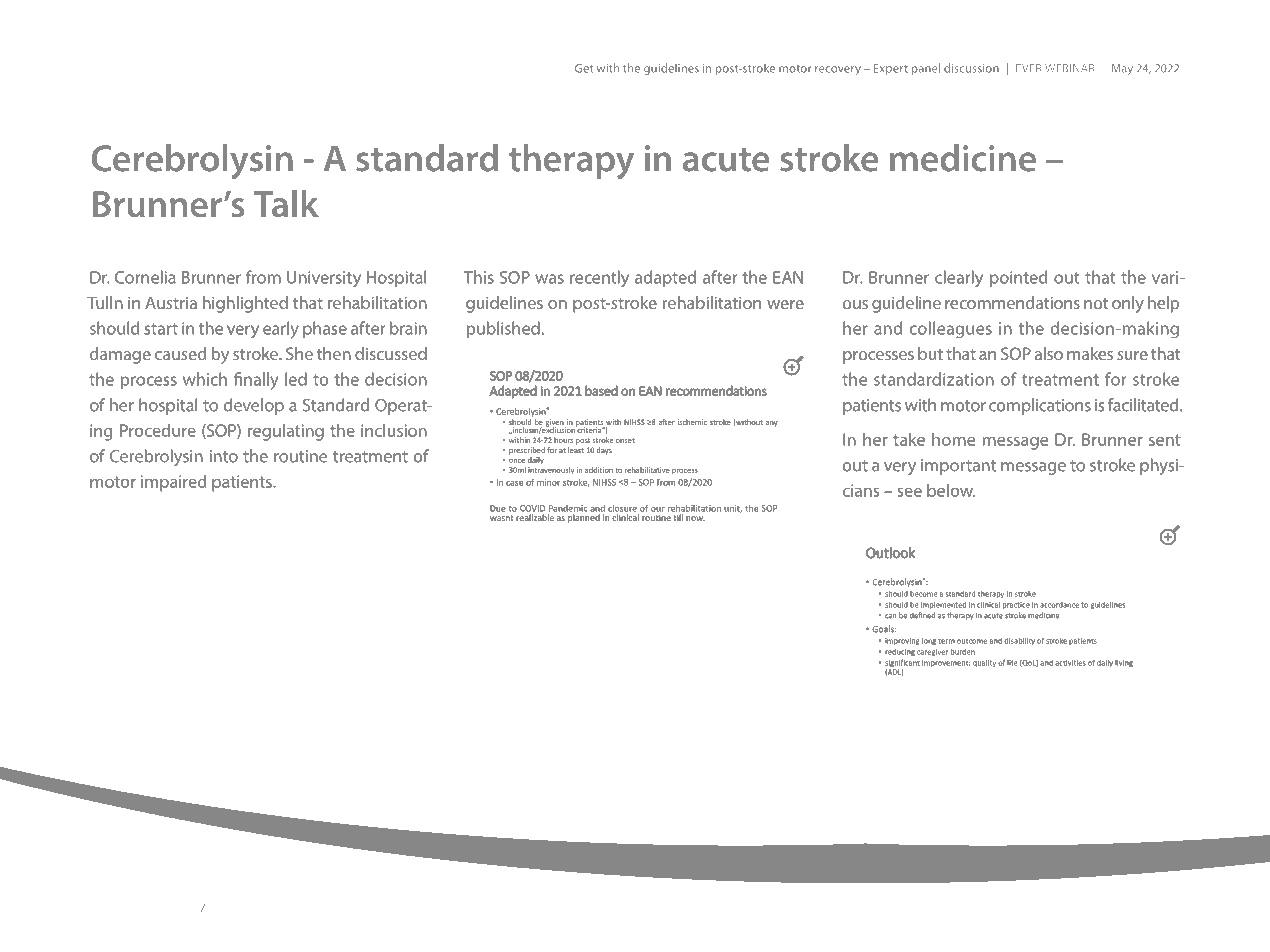 The width and height of the document is (1270, 952). Describe the element at coordinates (224, 456) in the document. I see `into` at that location.
